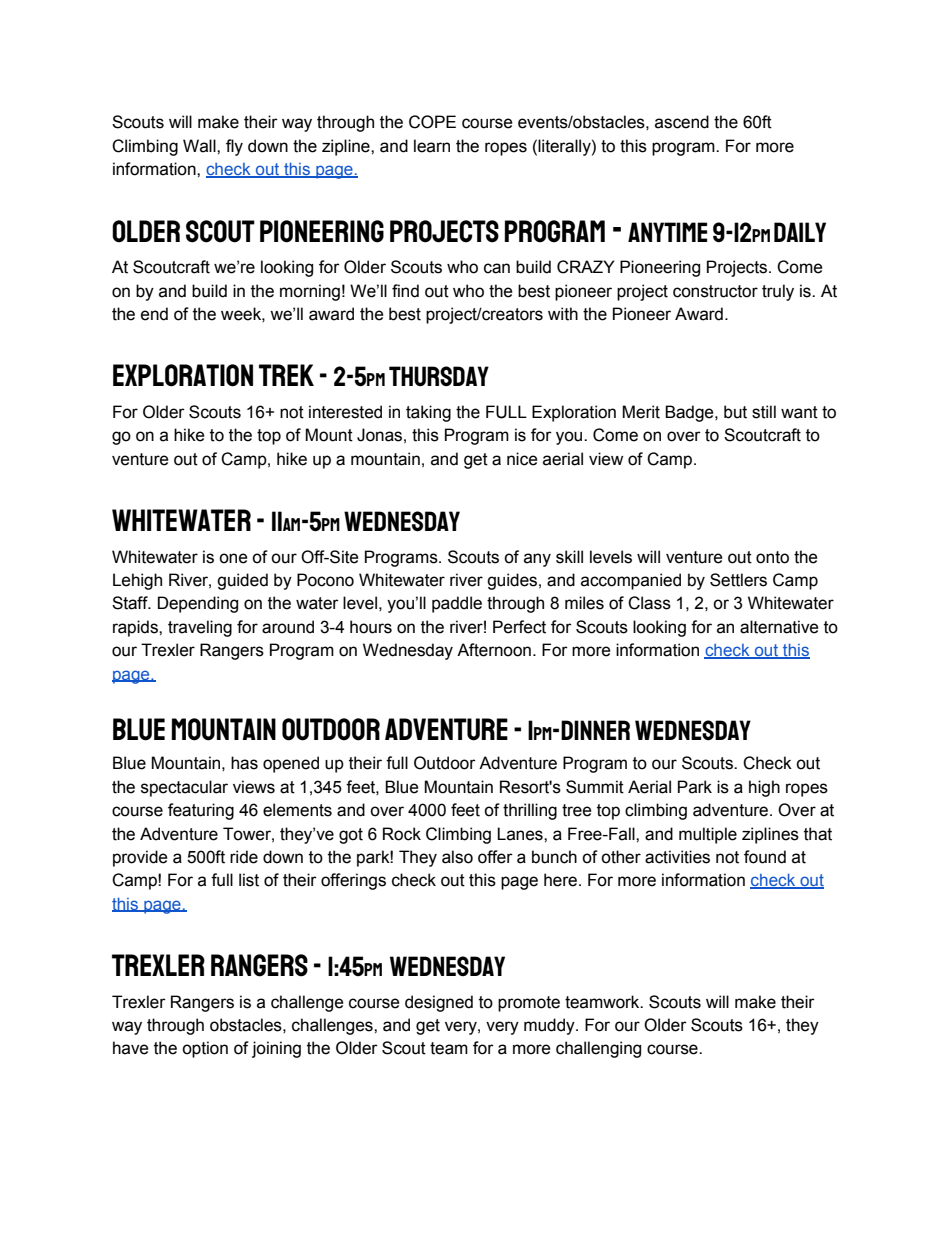 The height and width of the screenshot is (1233, 952). What do you see at coordinates (200, 146) in the screenshot?
I see `Wall` at bounding box center [200, 146].
